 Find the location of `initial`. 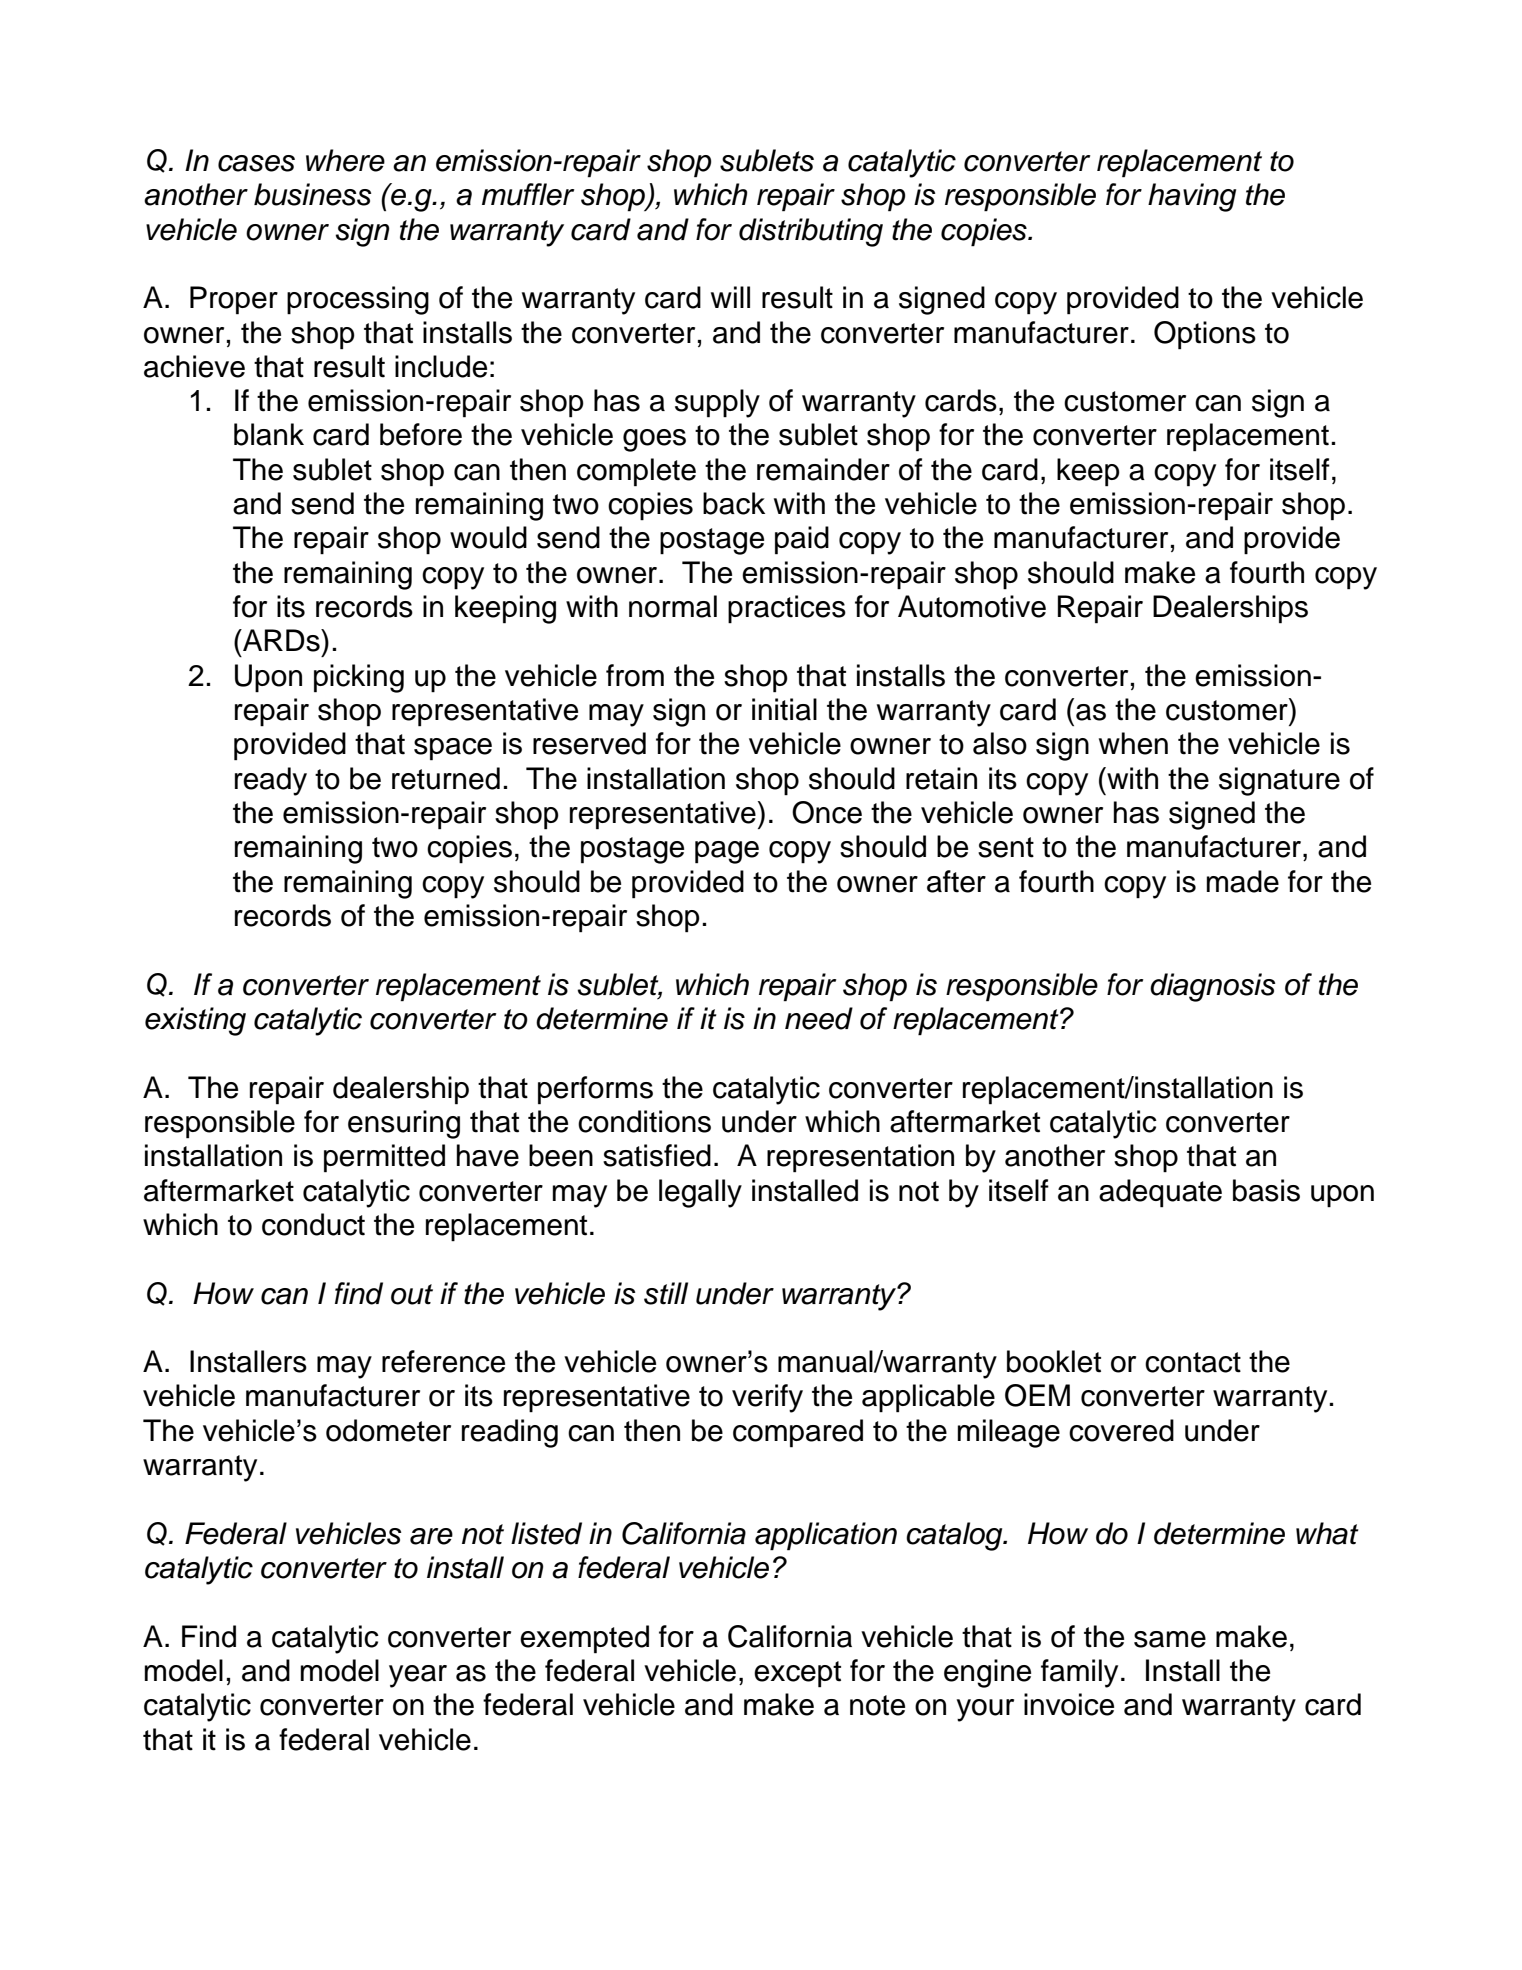

initial is located at coordinates (784, 709).
